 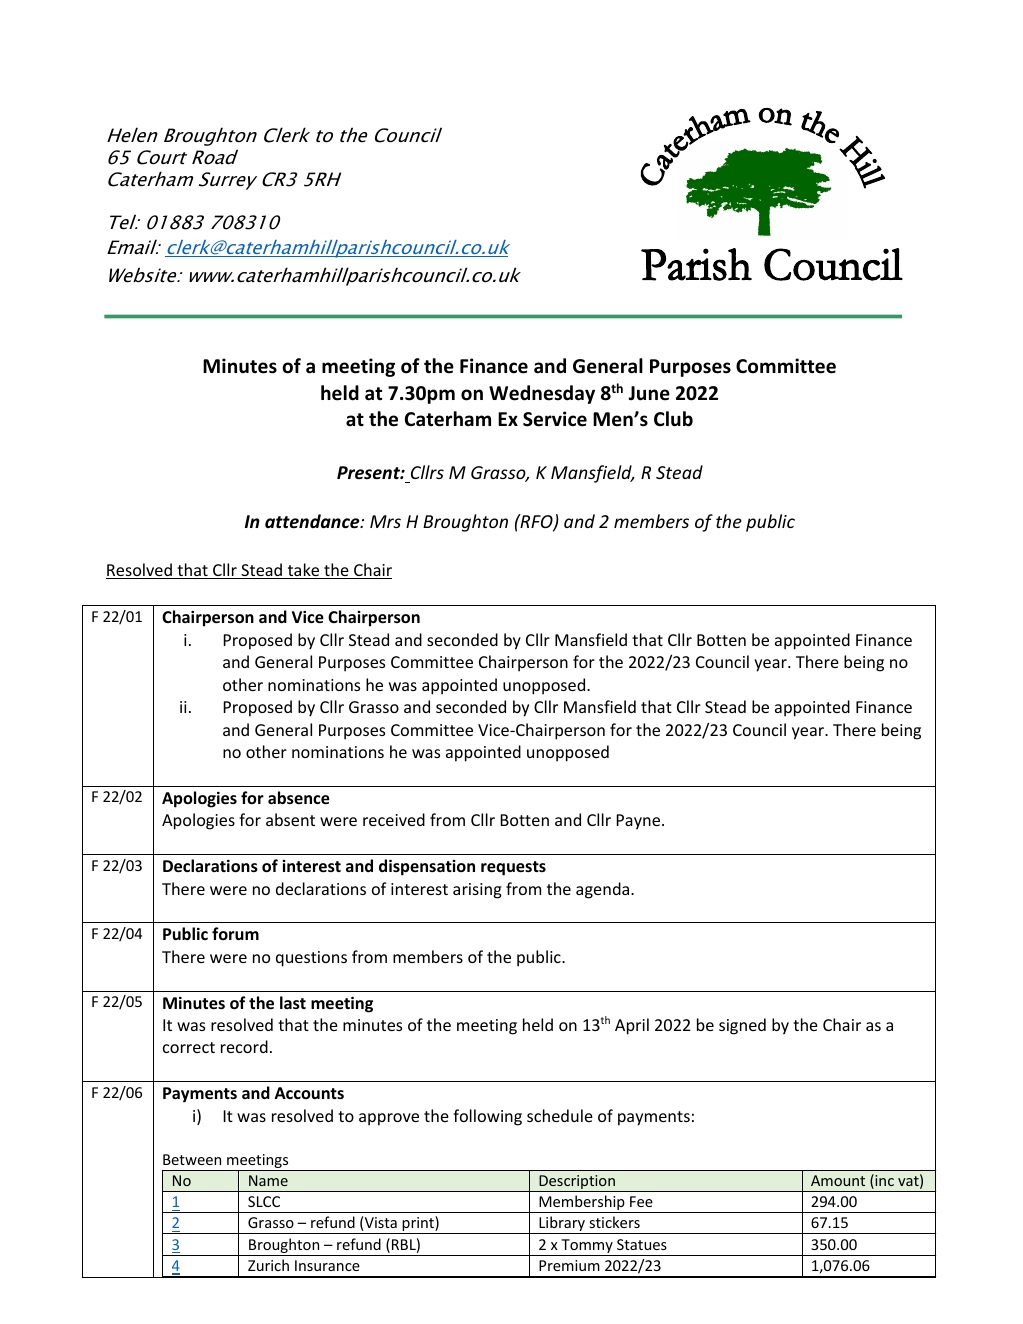 What do you see at coordinates (673, 419) in the screenshot?
I see `Club` at bounding box center [673, 419].
